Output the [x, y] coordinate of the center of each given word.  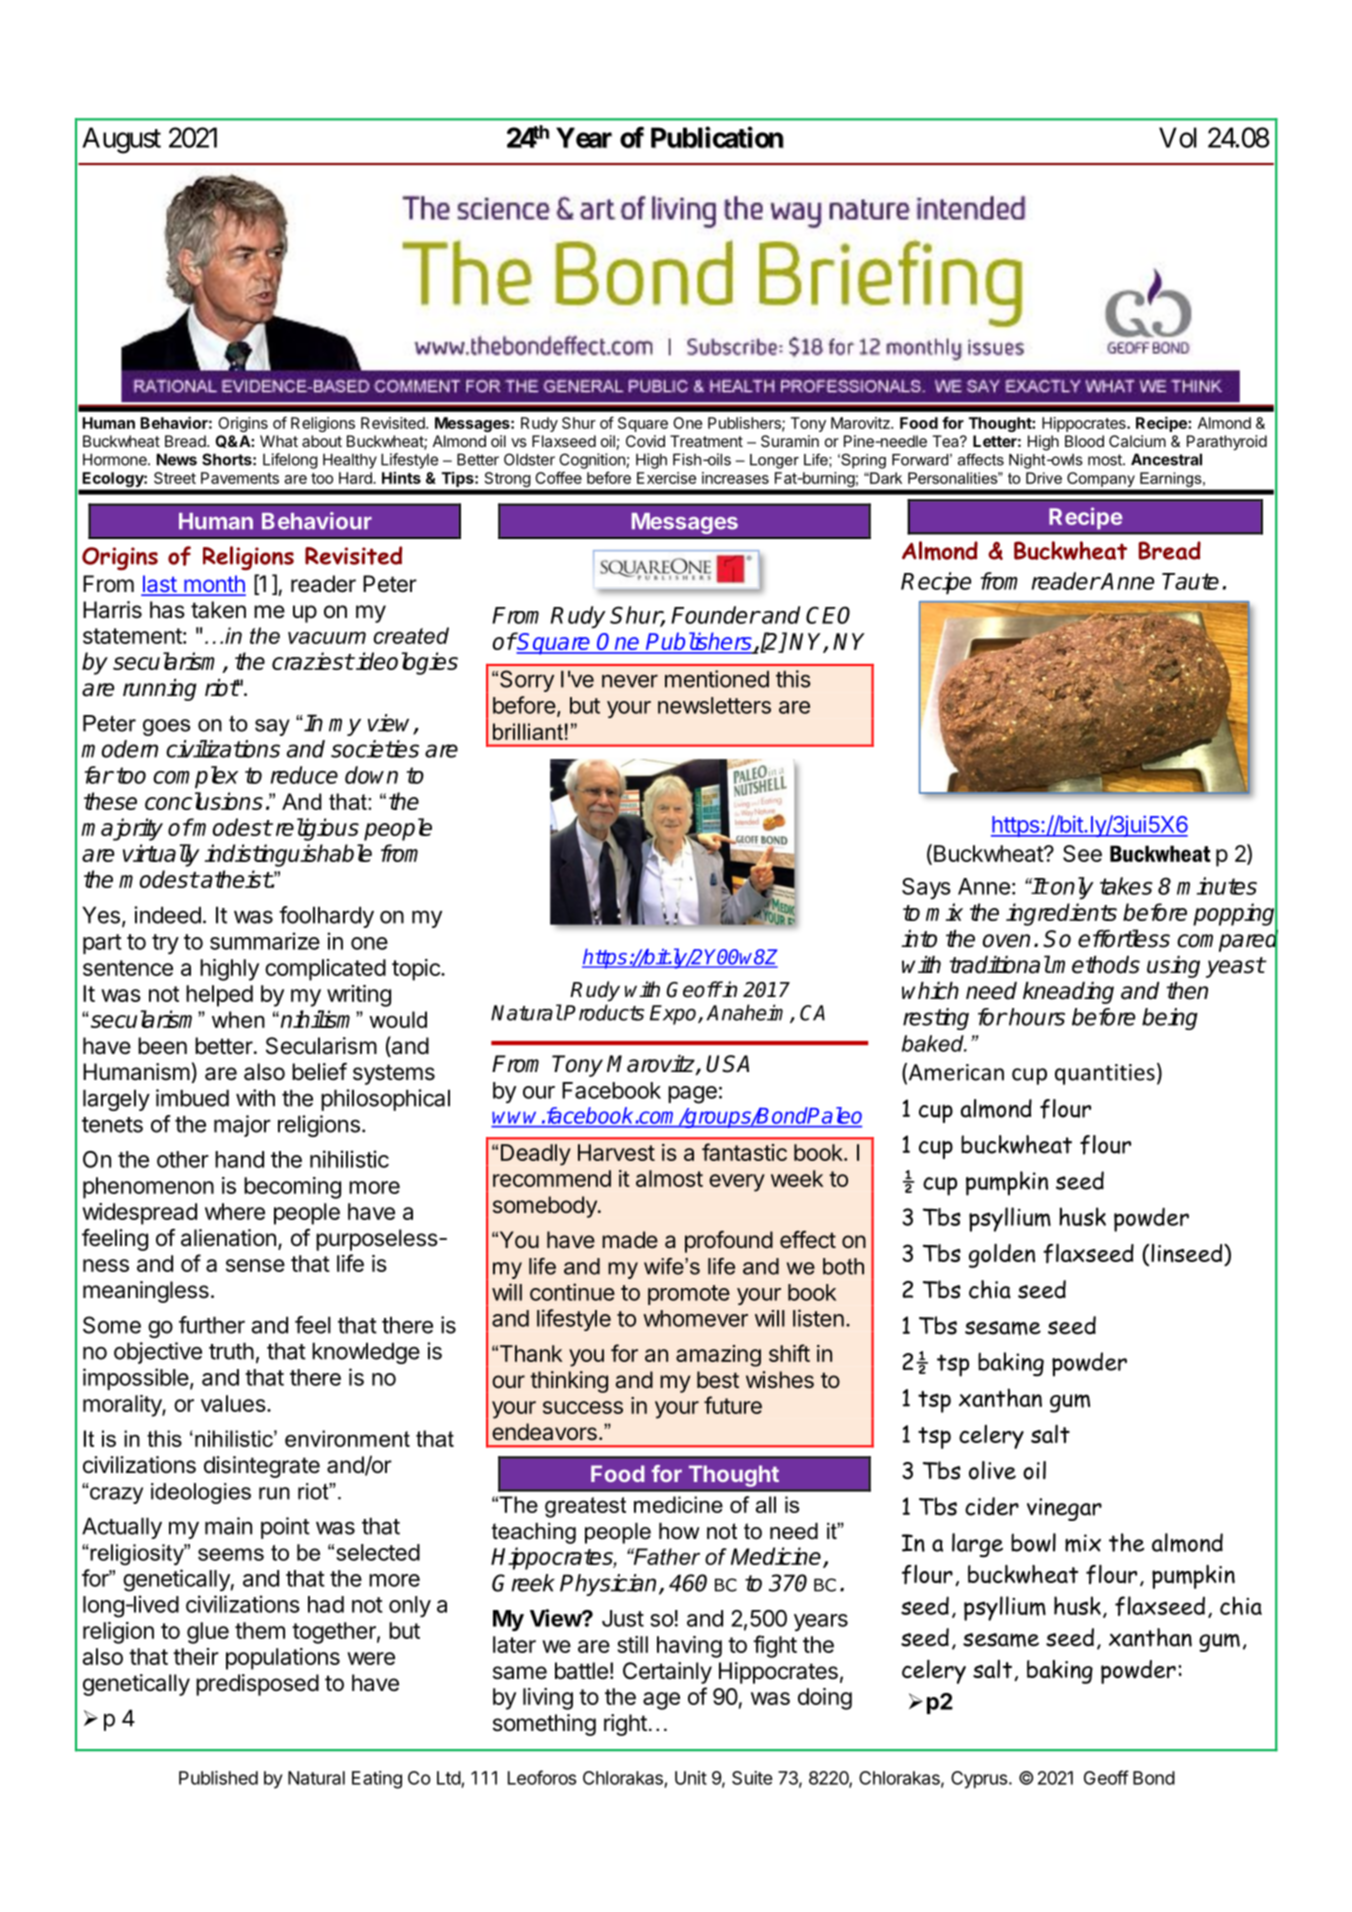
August [121, 140]
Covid [645, 441]
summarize [265, 941]
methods [1095, 965]
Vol [1178, 137]
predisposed [257, 1685]
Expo [674, 1015]
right [625, 1725]
